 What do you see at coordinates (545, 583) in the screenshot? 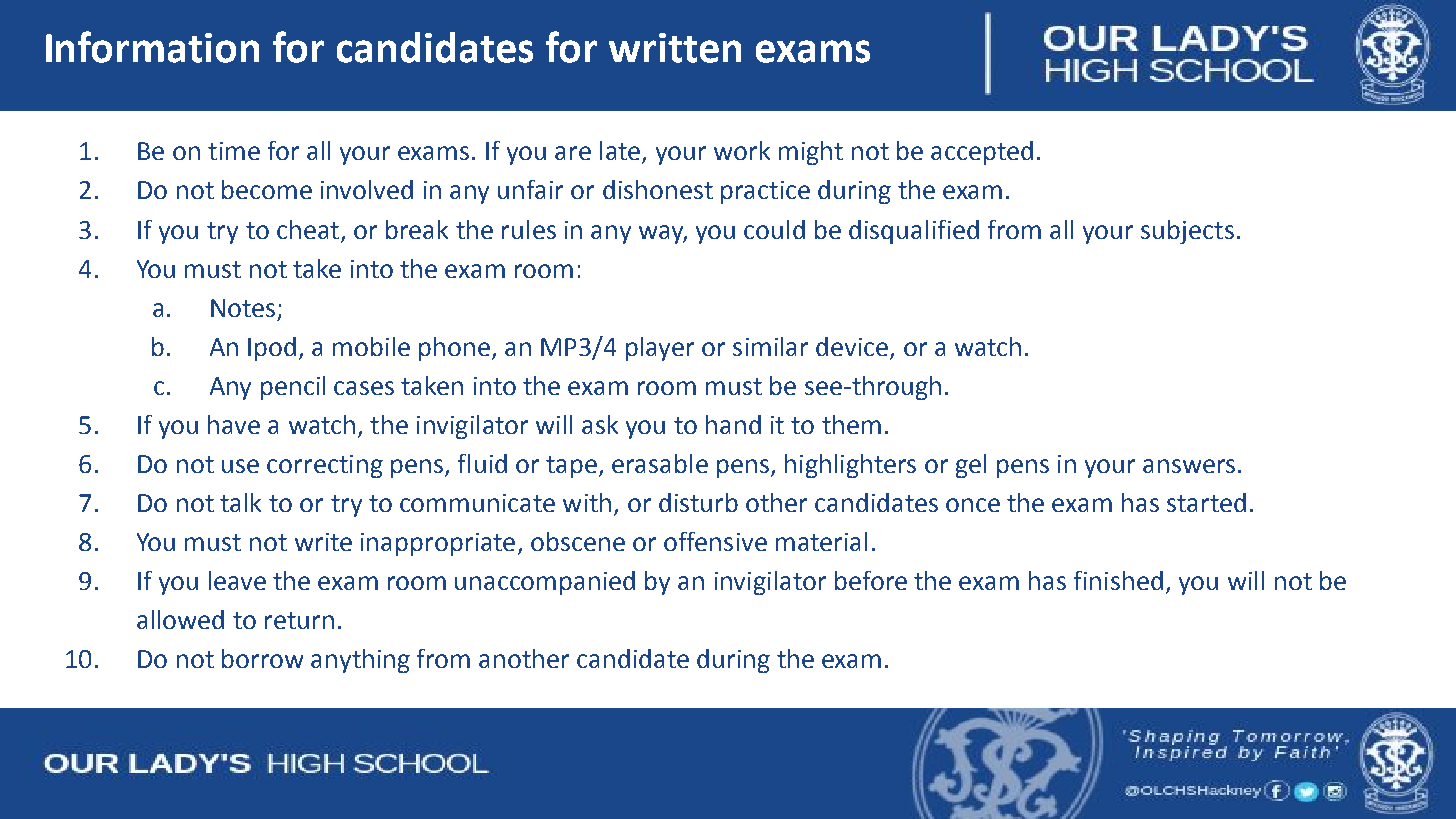
I see `unaccompanied` at bounding box center [545, 583].
